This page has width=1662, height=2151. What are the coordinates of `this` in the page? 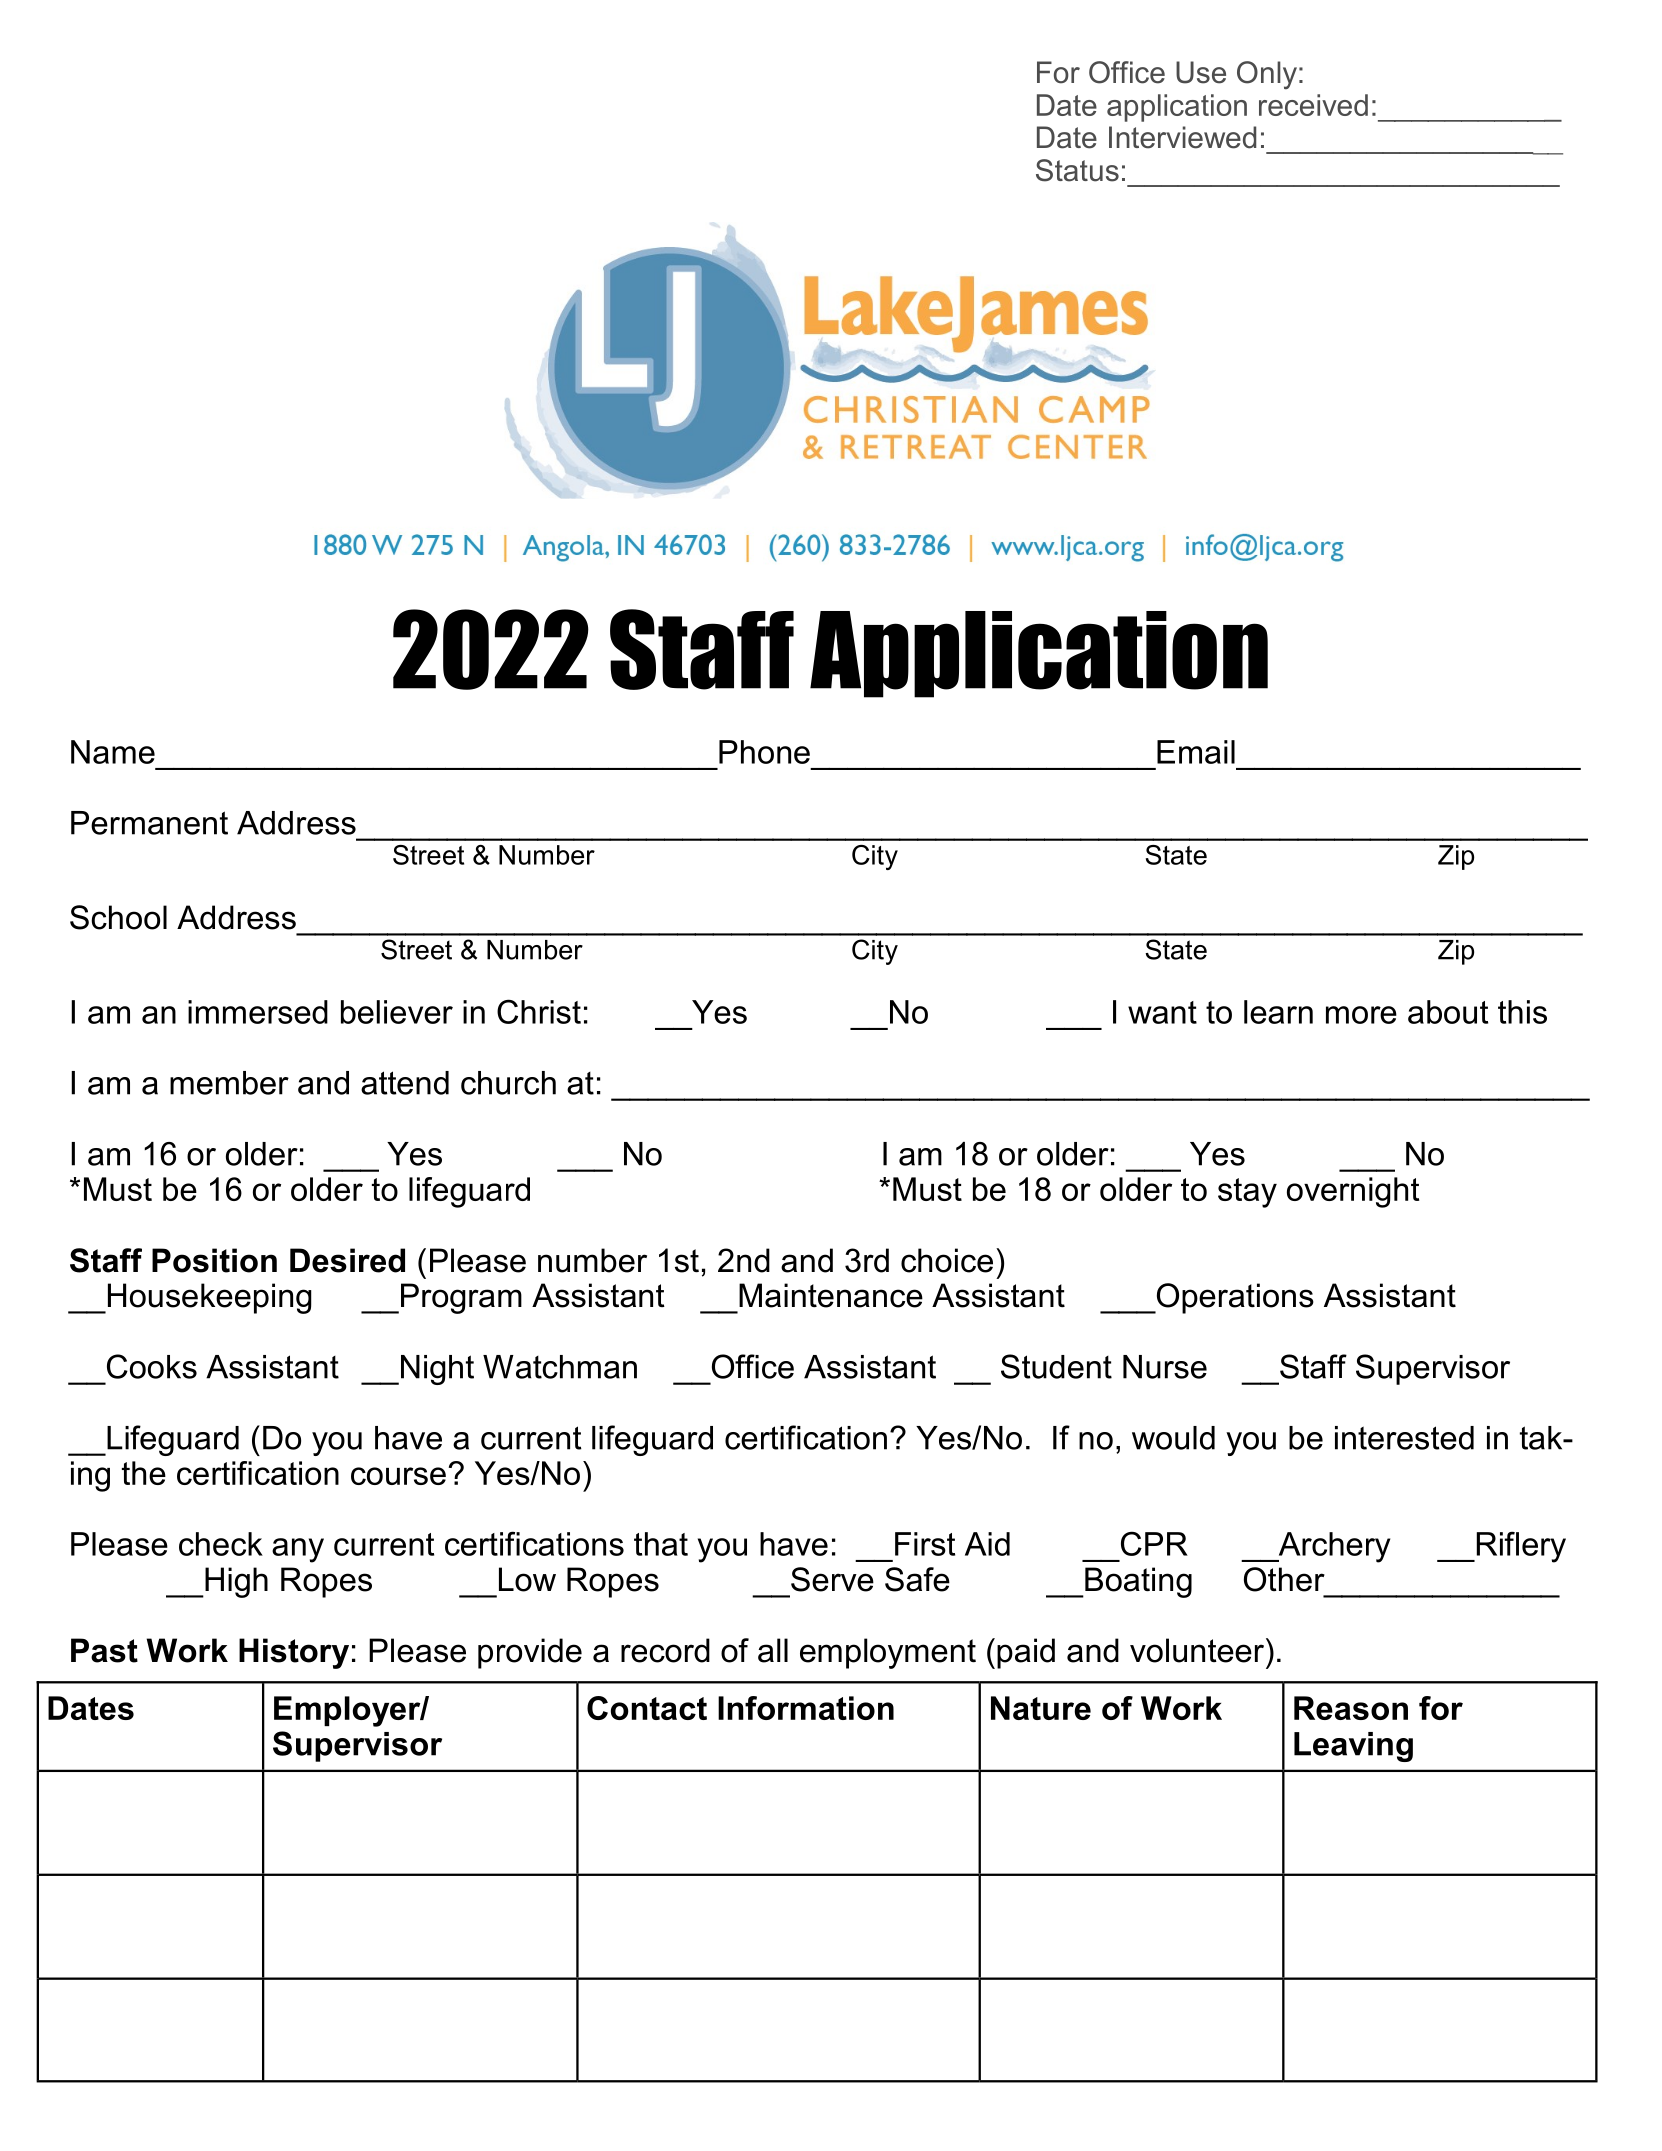 It's located at (1522, 1012).
